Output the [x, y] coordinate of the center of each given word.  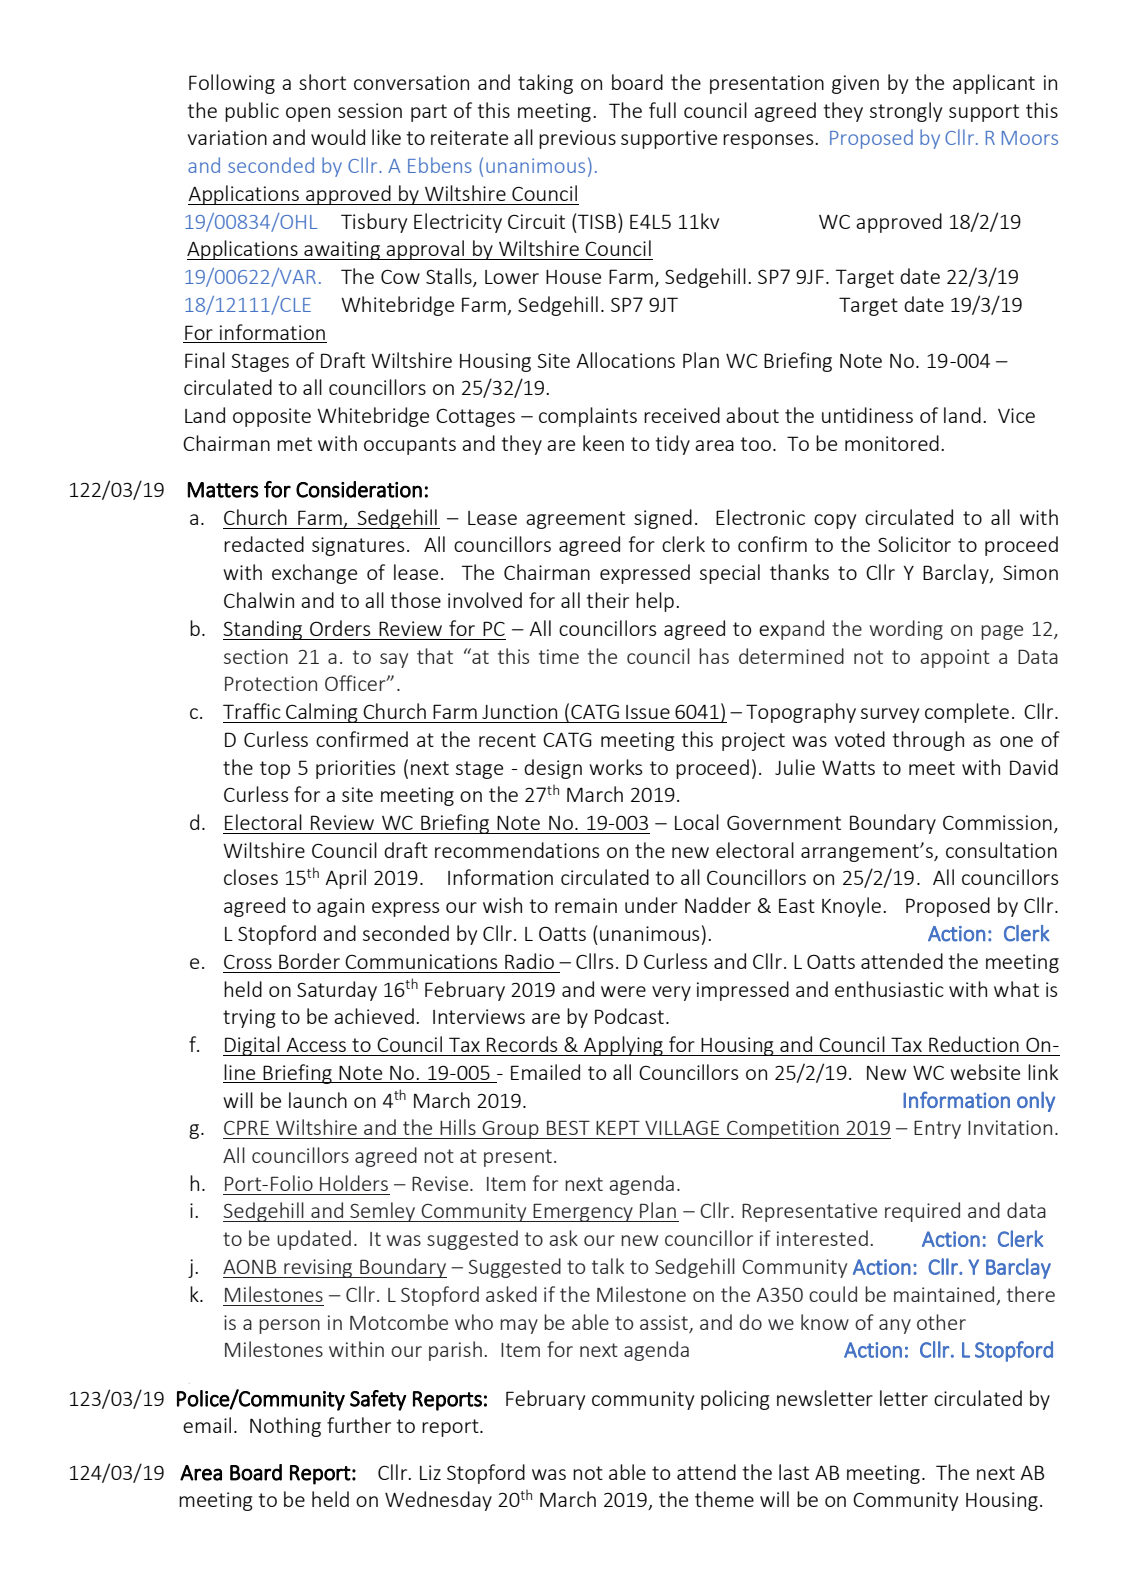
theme [724, 1499]
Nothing [285, 1427]
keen [603, 443]
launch [318, 1100]
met [294, 444]
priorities [355, 769]
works [615, 767]
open [308, 114]
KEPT [618, 1127]
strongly [906, 112]
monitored [892, 443]
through [928, 741]
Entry [937, 1129]
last [794, 1472]
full [662, 110]
